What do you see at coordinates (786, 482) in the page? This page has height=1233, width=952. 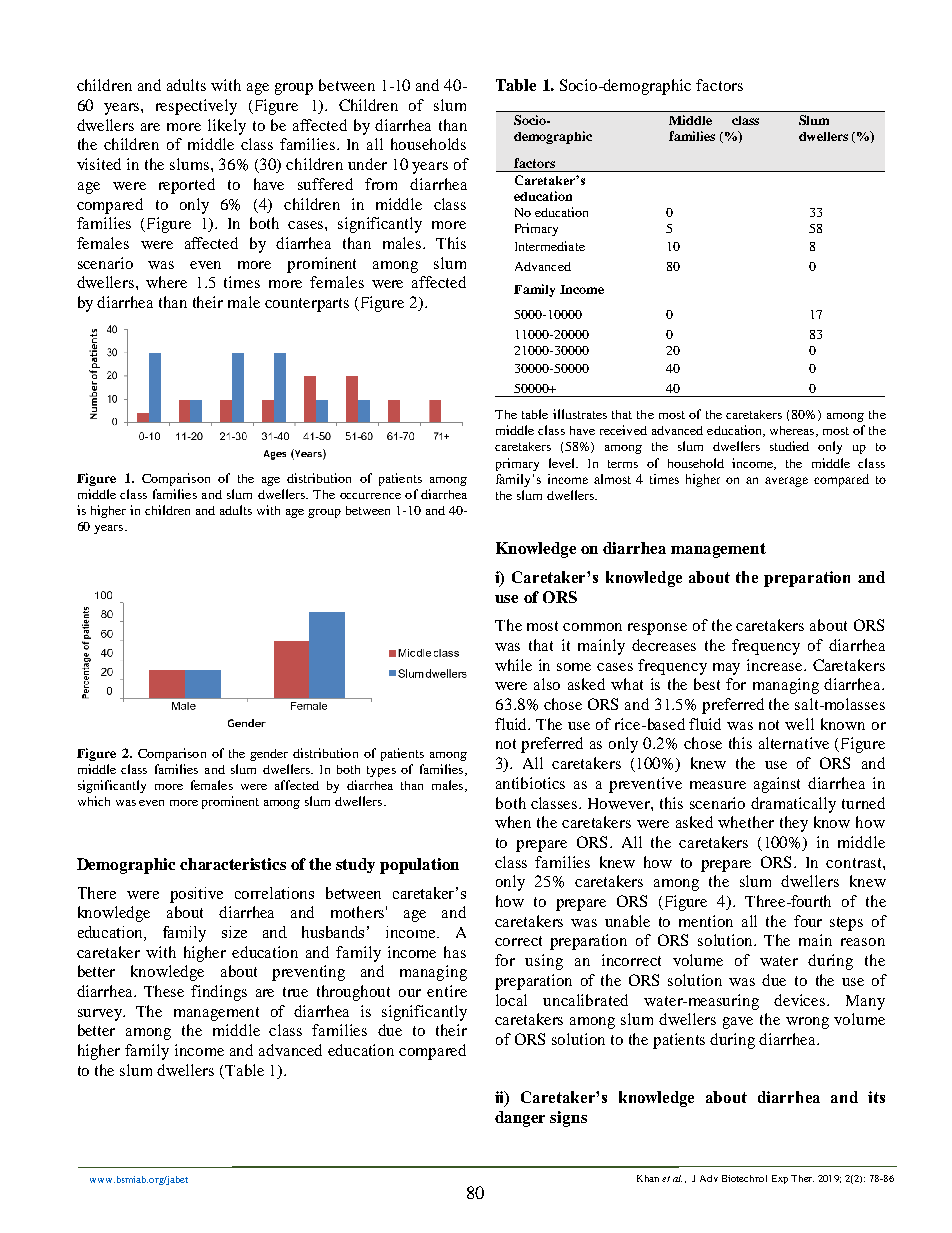 I see `average` at bounding box center [786, 482].
